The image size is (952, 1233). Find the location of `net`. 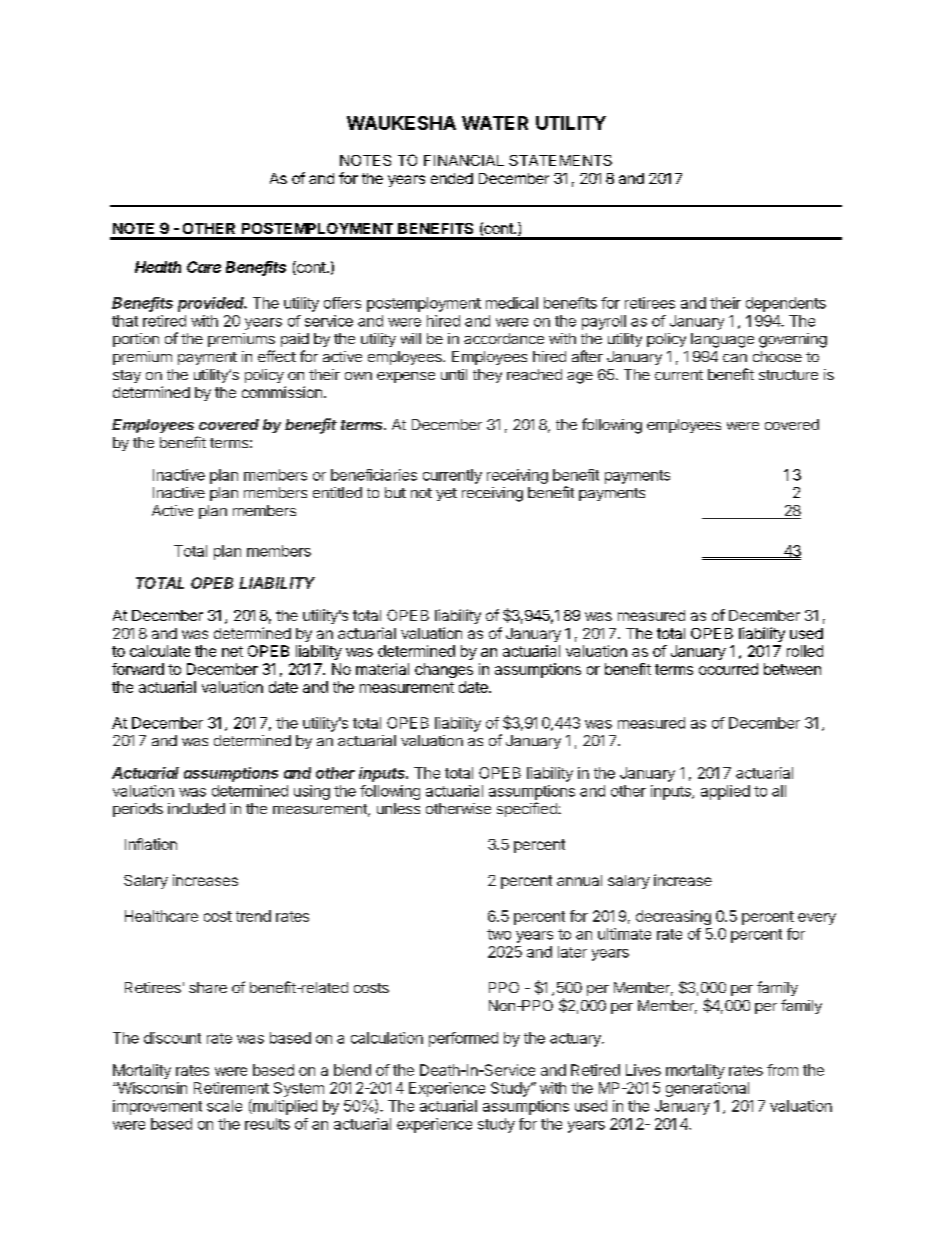

net is located at coordinates (232, 651).
